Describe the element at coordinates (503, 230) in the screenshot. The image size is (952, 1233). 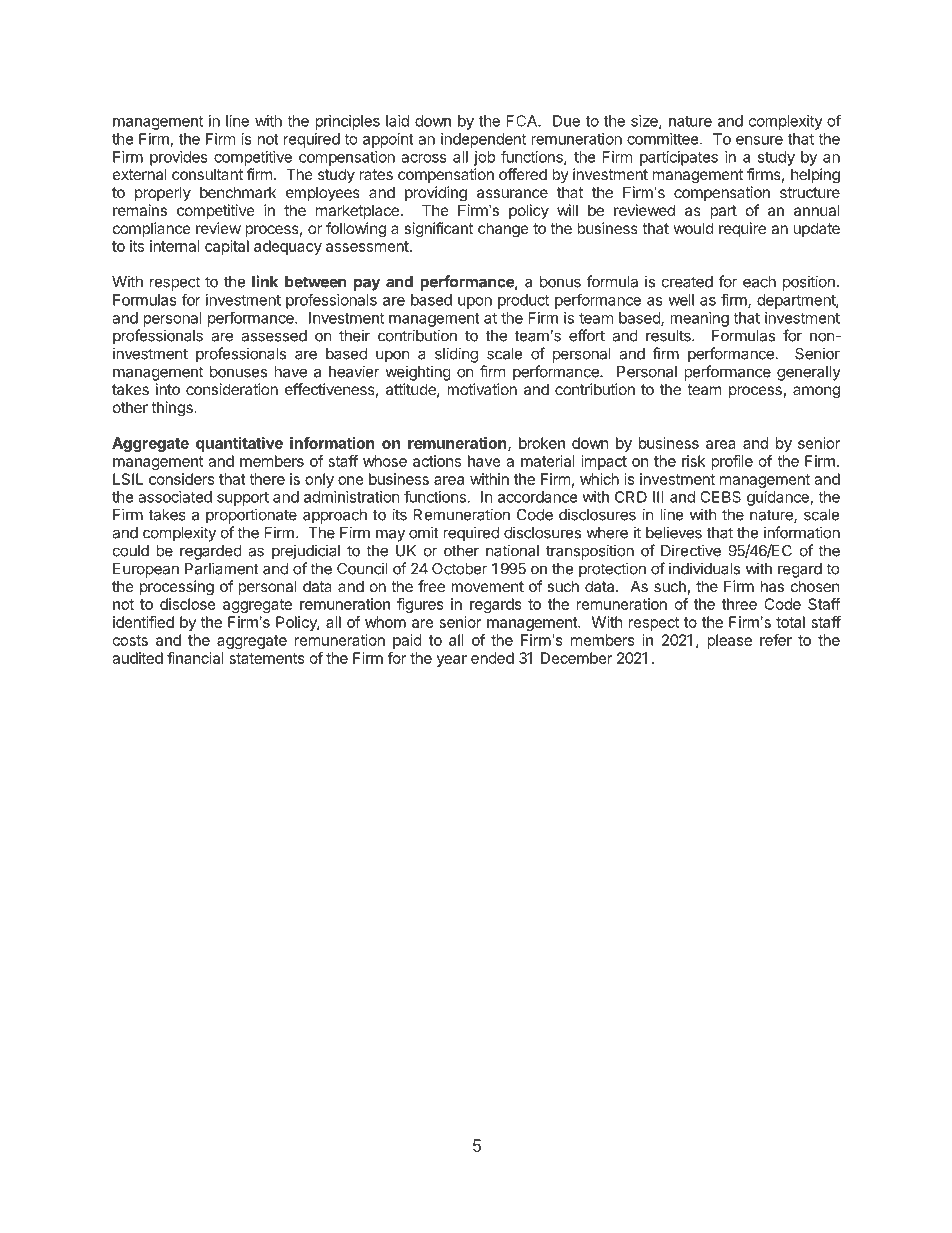
I see `change` at that location.
